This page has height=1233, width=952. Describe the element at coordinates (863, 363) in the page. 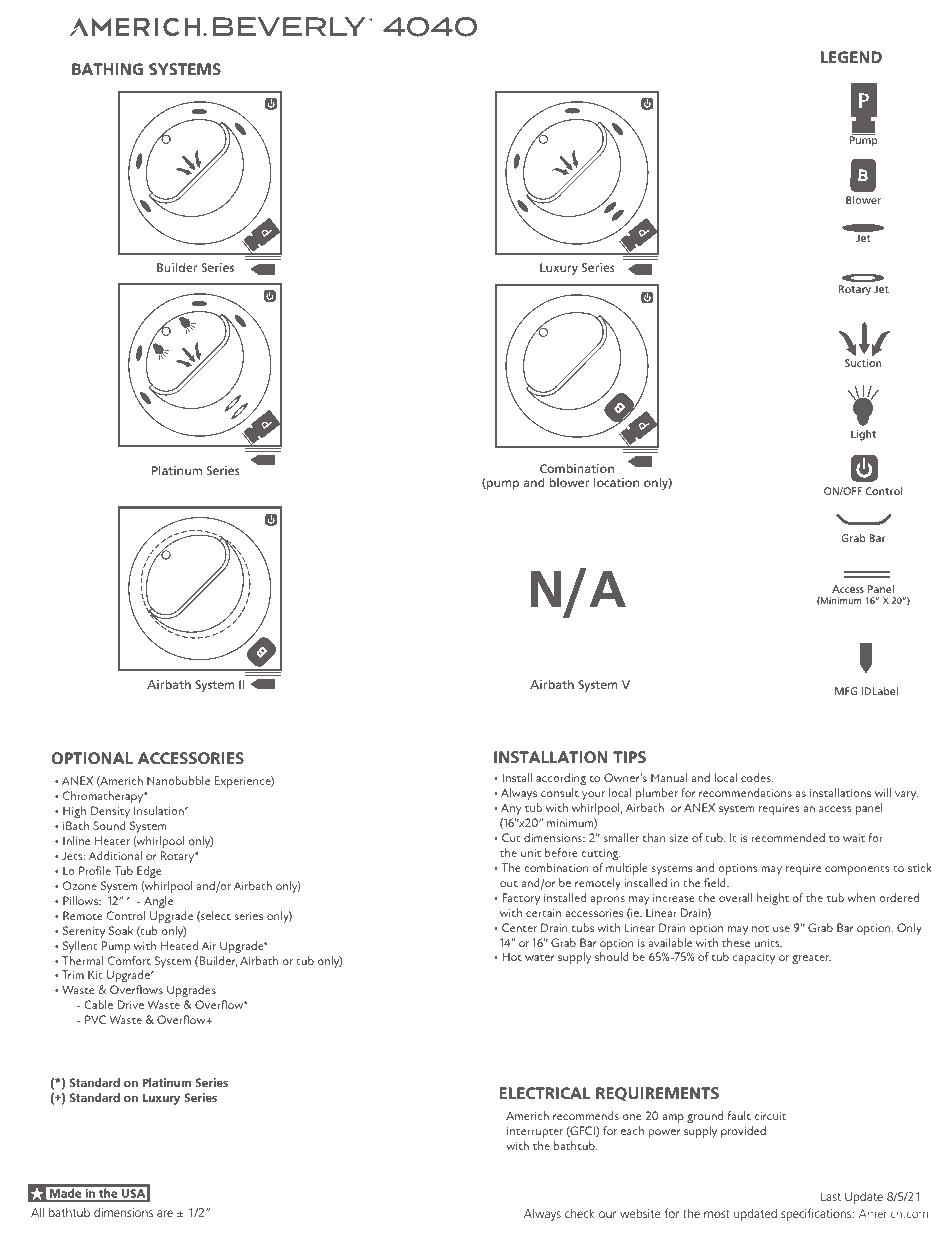

I see `Suction` at that location.
